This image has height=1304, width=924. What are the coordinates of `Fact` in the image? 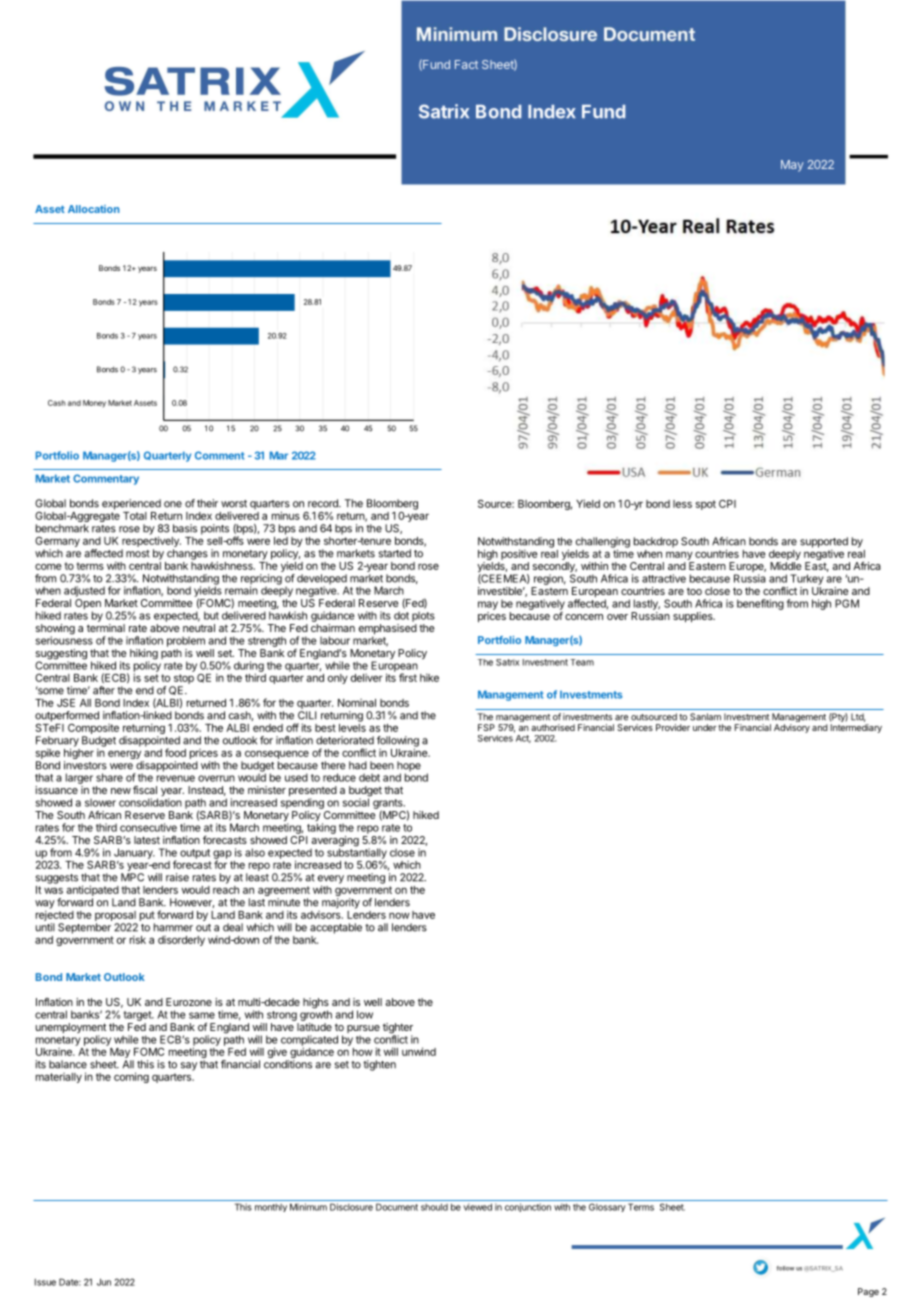 It's located at (466, 64).
